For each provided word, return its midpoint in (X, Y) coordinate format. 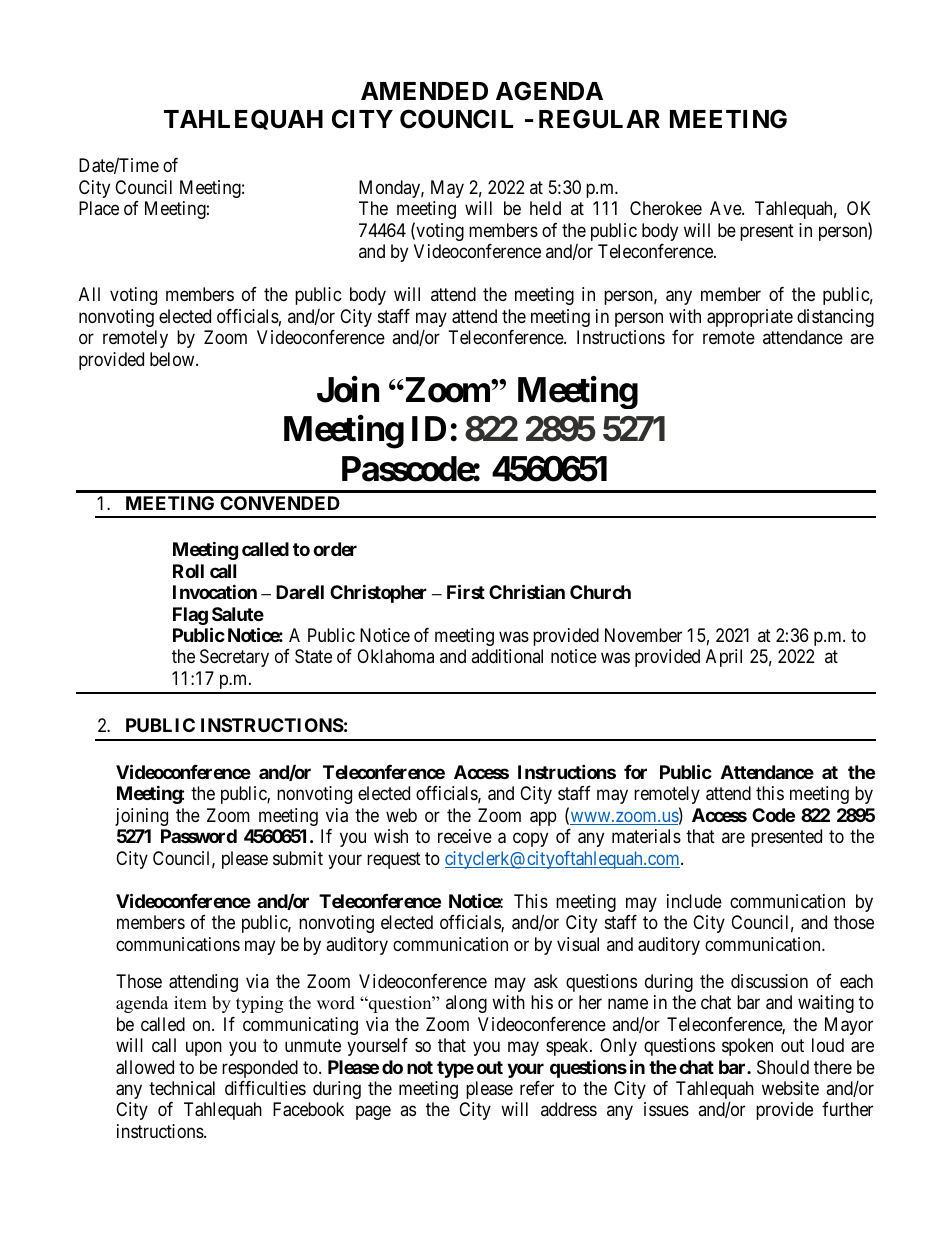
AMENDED (424, 91)
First (466, 591)
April (724, 658)
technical (182, 1088)
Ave (726, 208)
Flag (190, 616)
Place (99, 208)
